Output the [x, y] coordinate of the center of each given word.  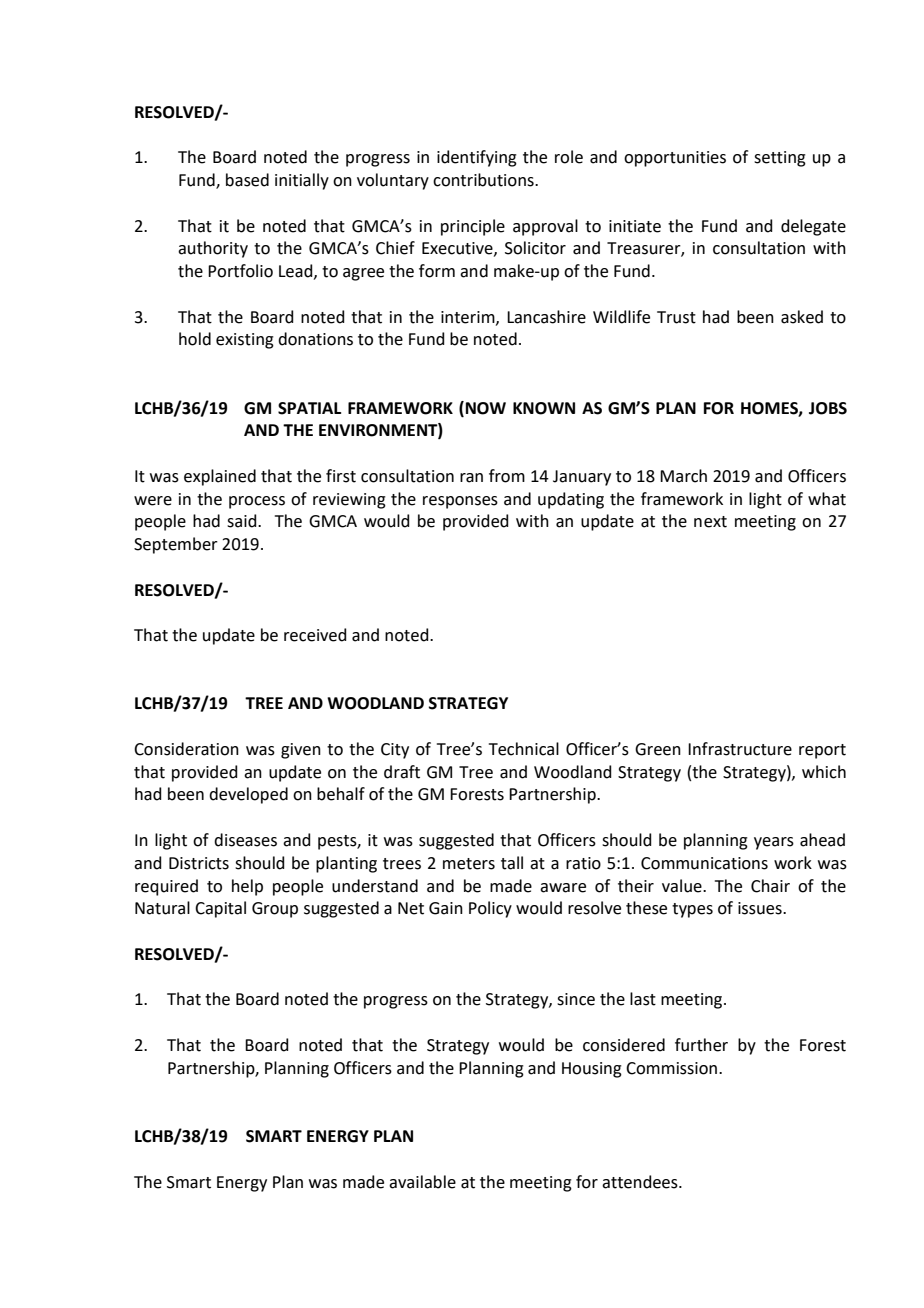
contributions [484, 180]
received [315, 635]
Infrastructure [740, 749]
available [422, 1182]
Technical [524, 749]
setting [780, 159]
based [247, 180]
